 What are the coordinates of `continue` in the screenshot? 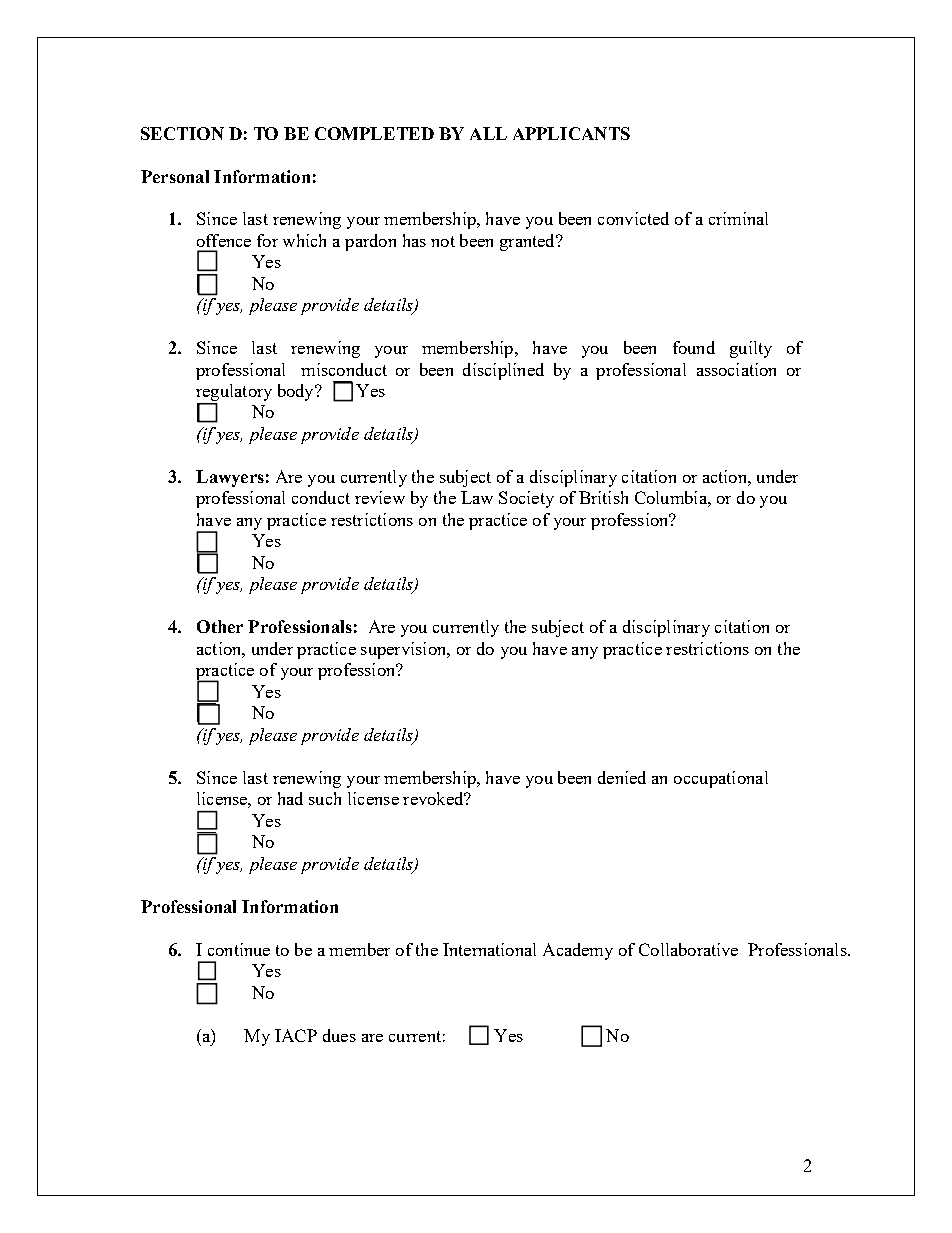 It's located at (239, 949).
